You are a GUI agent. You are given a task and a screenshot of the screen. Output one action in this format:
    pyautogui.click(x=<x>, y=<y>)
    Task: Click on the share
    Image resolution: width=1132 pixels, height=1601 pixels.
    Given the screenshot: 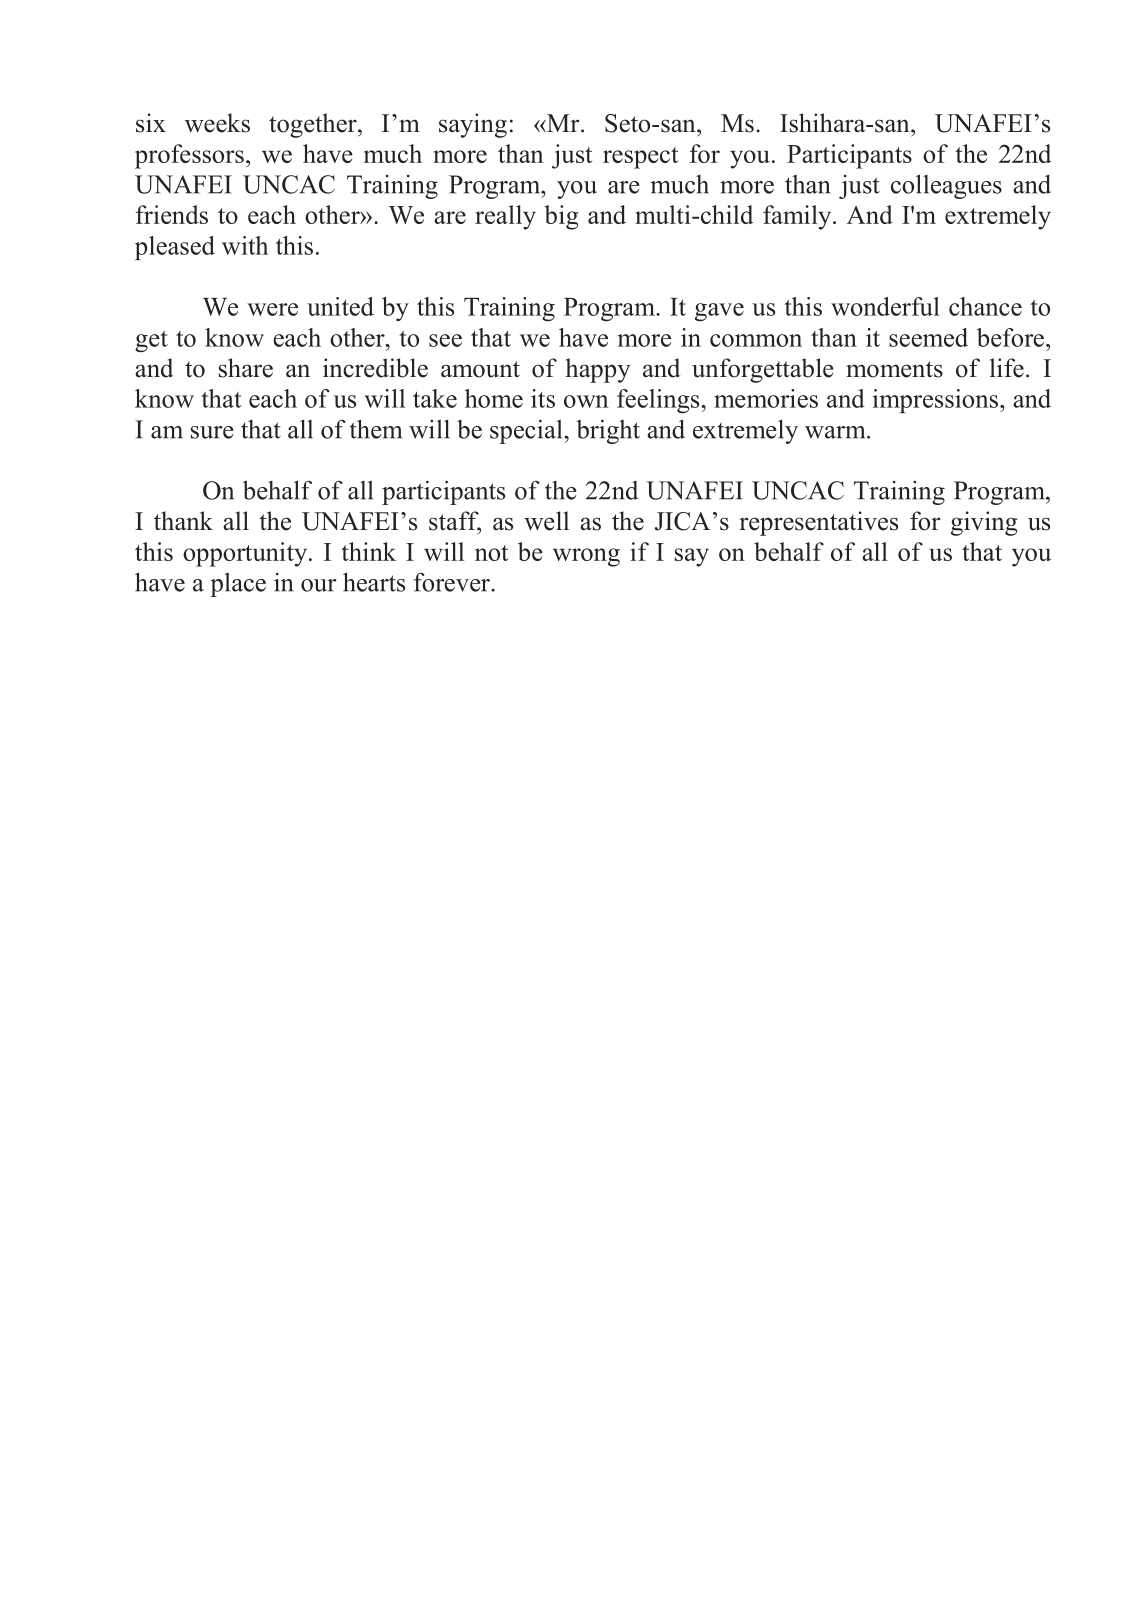 What is the action you would take?
    pyautogui.click(x=246, y=368)
